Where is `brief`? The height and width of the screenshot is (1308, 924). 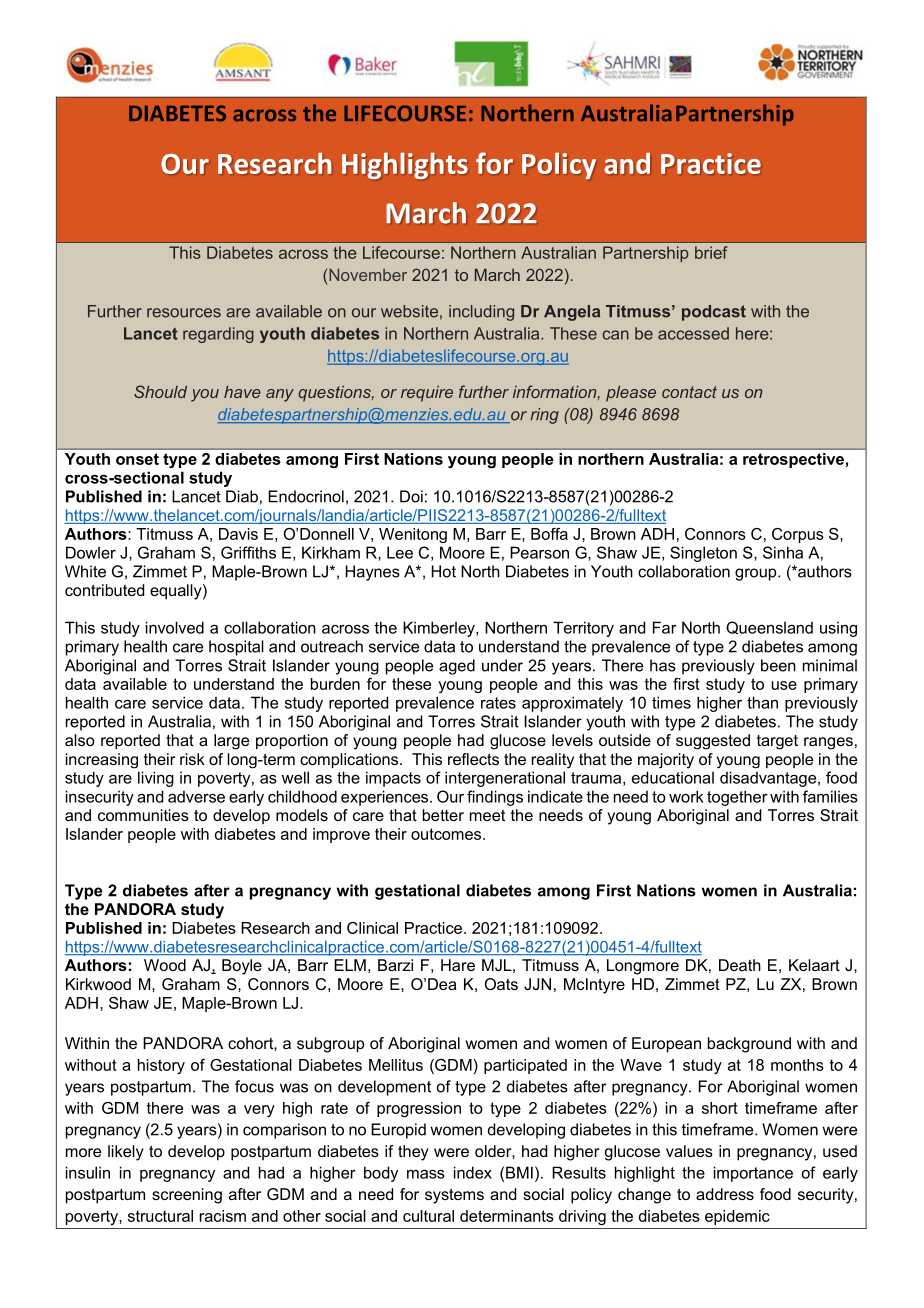
brief is located at coordinates (711, 252).
